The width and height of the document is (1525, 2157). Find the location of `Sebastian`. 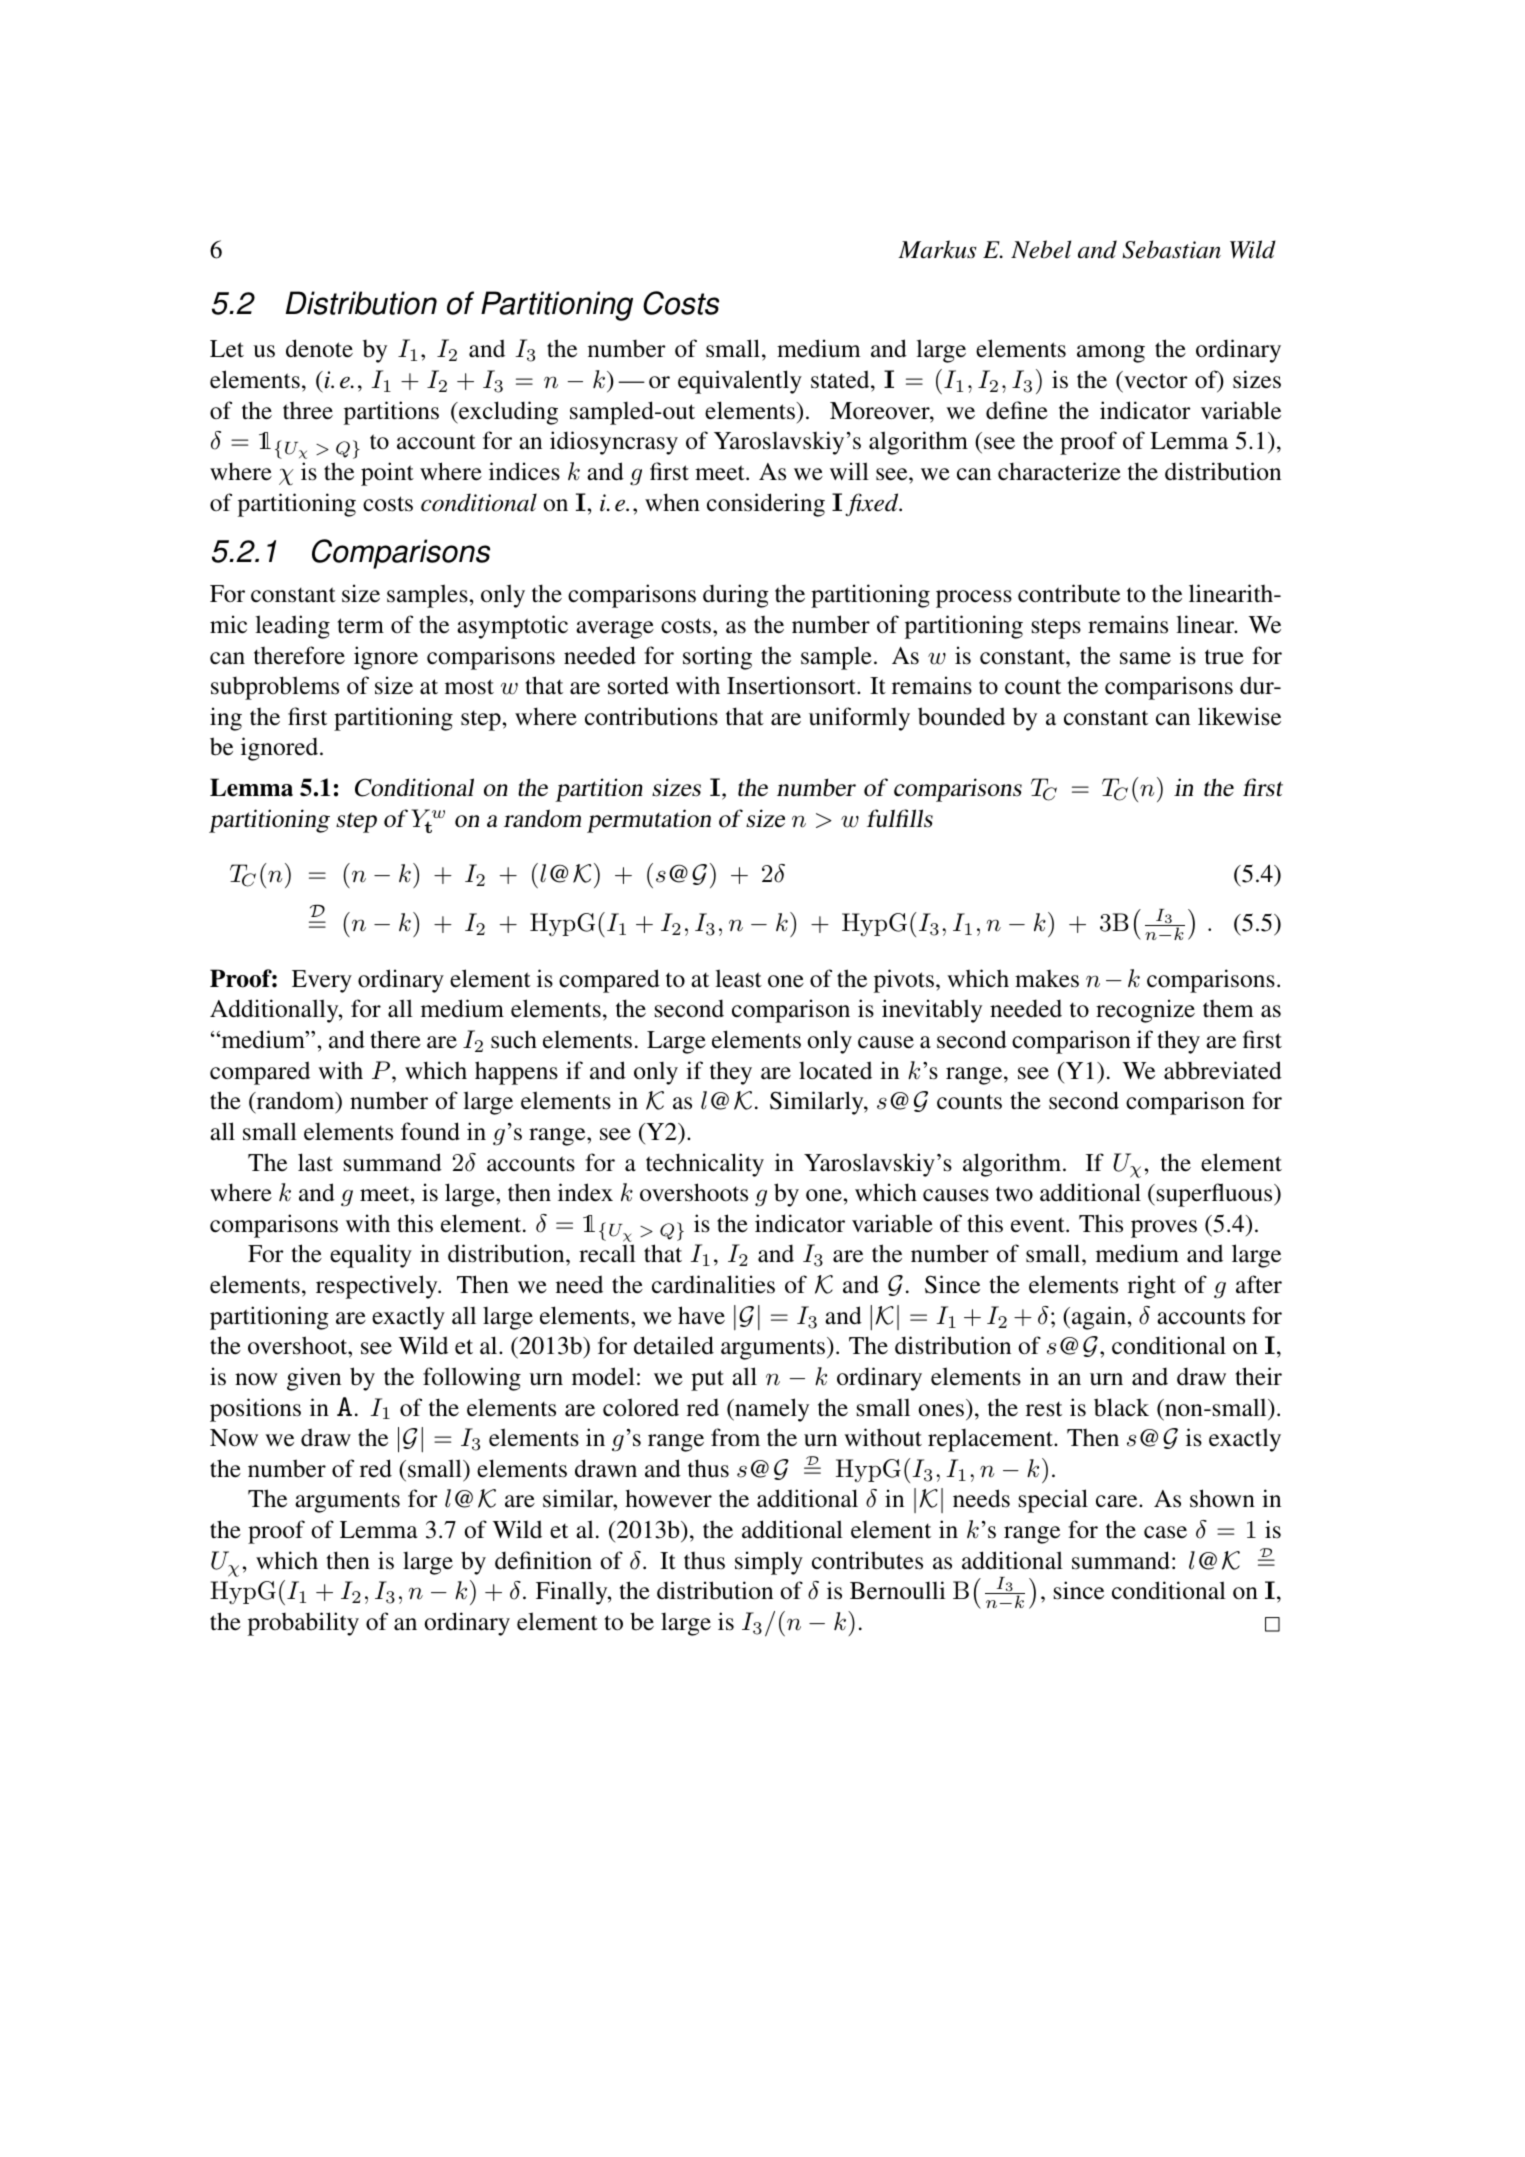

Sebastian is located at coordinates (1171, 249).
